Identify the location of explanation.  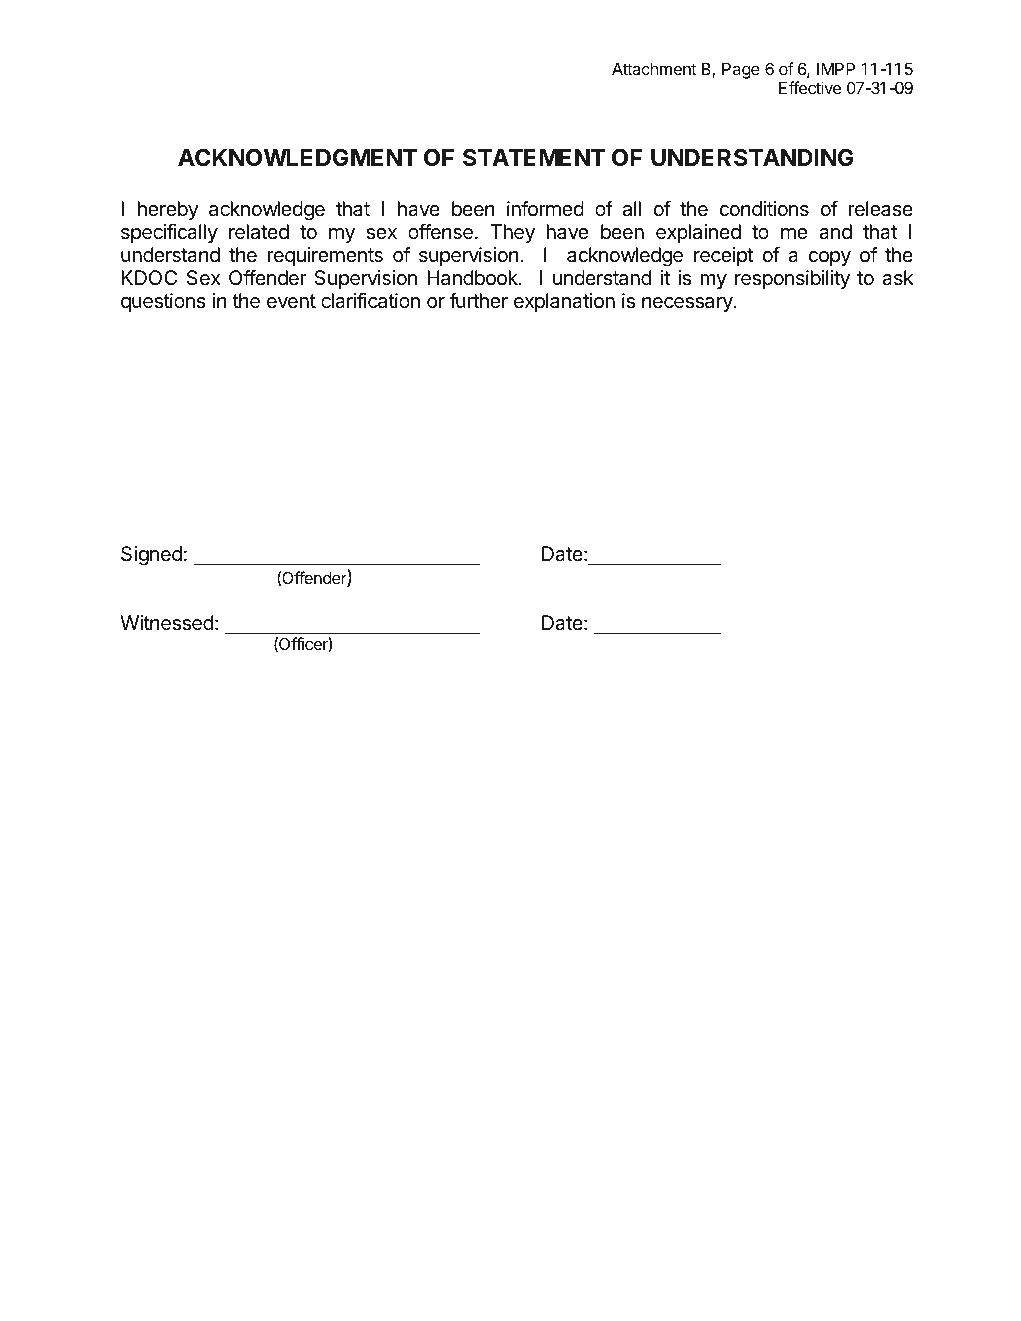
(564, 302).
